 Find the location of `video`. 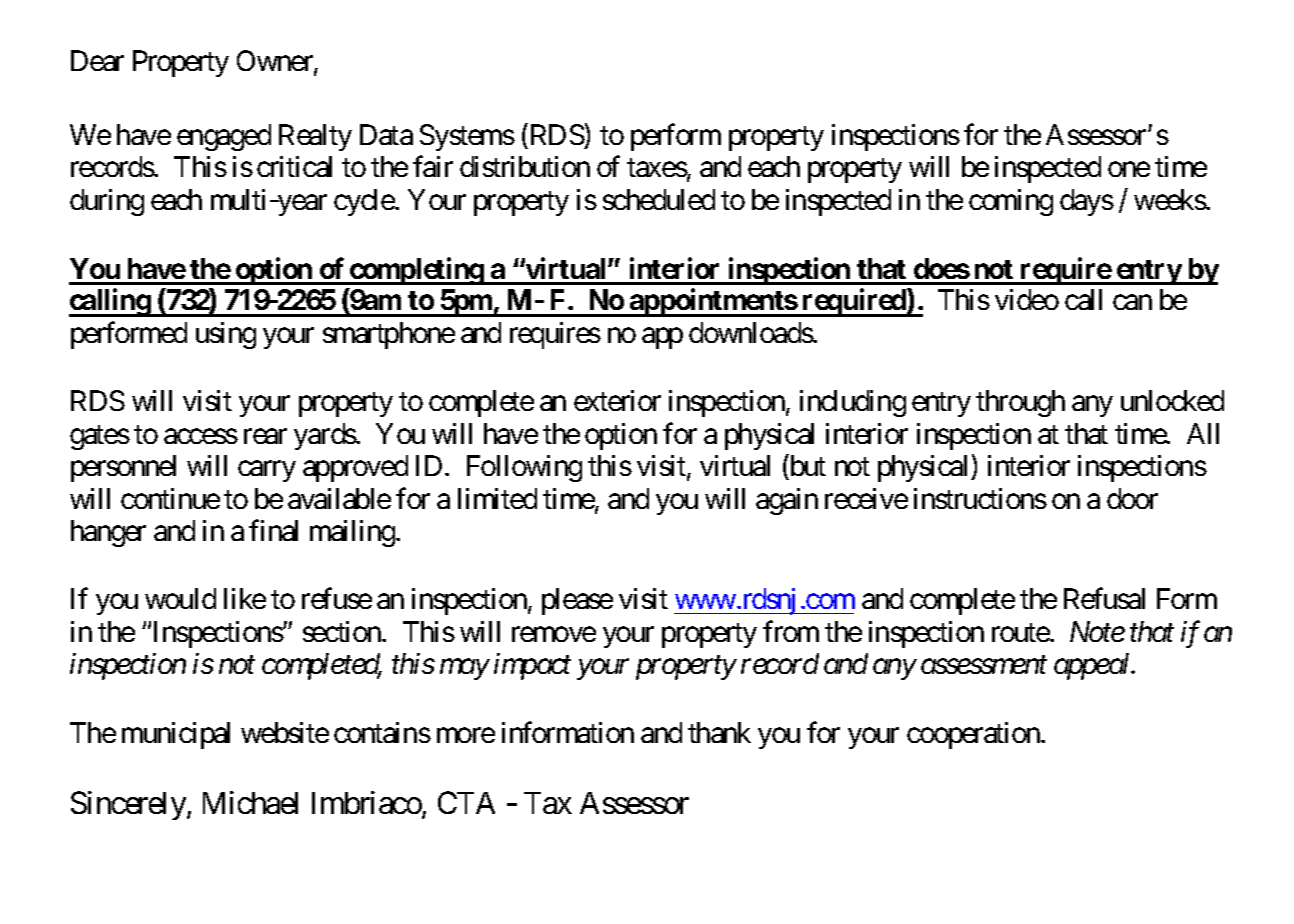

video is located at coordinates (1027, 299).
